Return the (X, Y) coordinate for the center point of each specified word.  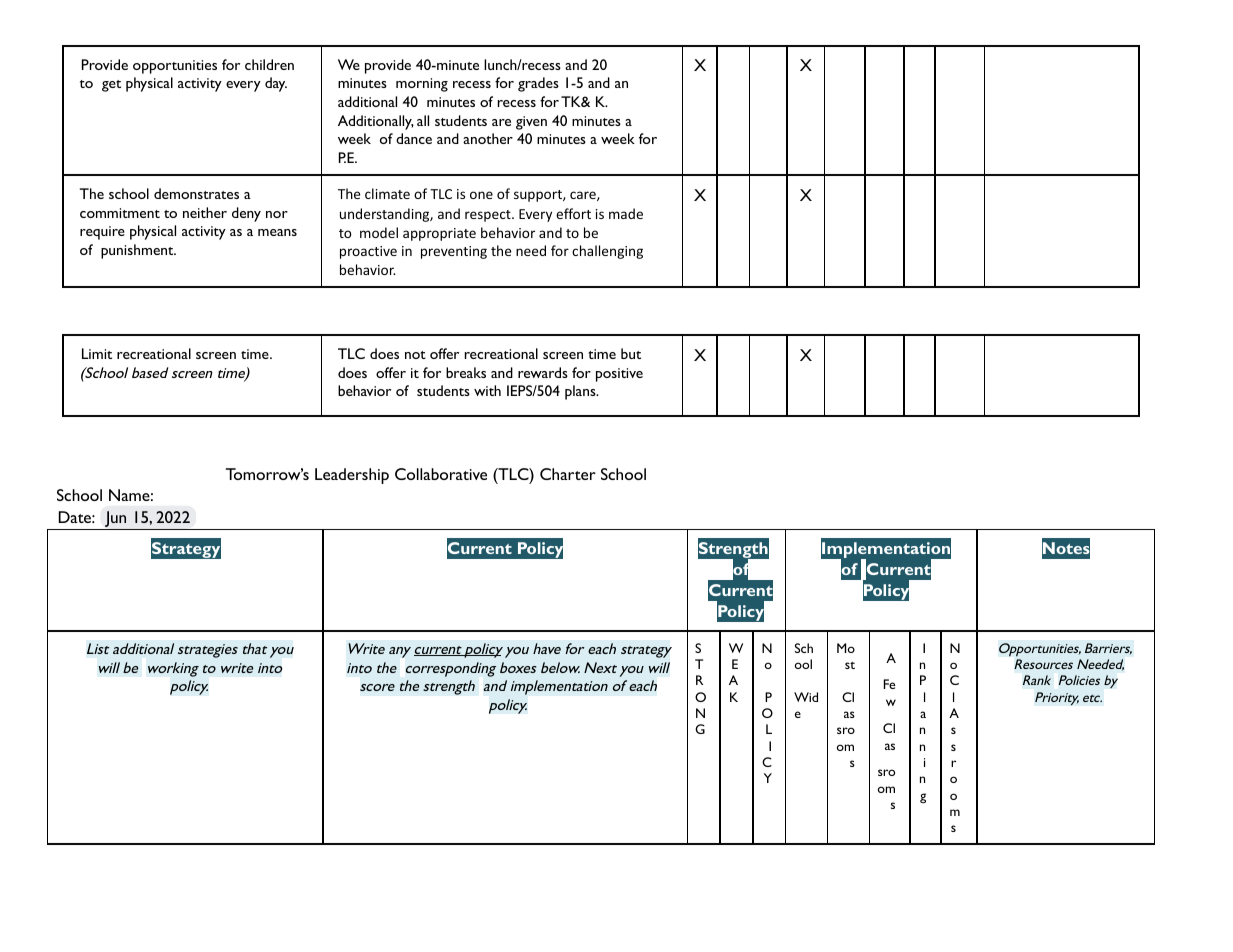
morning (422, 85)
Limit (97, 353)
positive (619, 375)
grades (538, 84)
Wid (806, 697)
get (111, 86)
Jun (116, 520)
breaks (466, 372)
